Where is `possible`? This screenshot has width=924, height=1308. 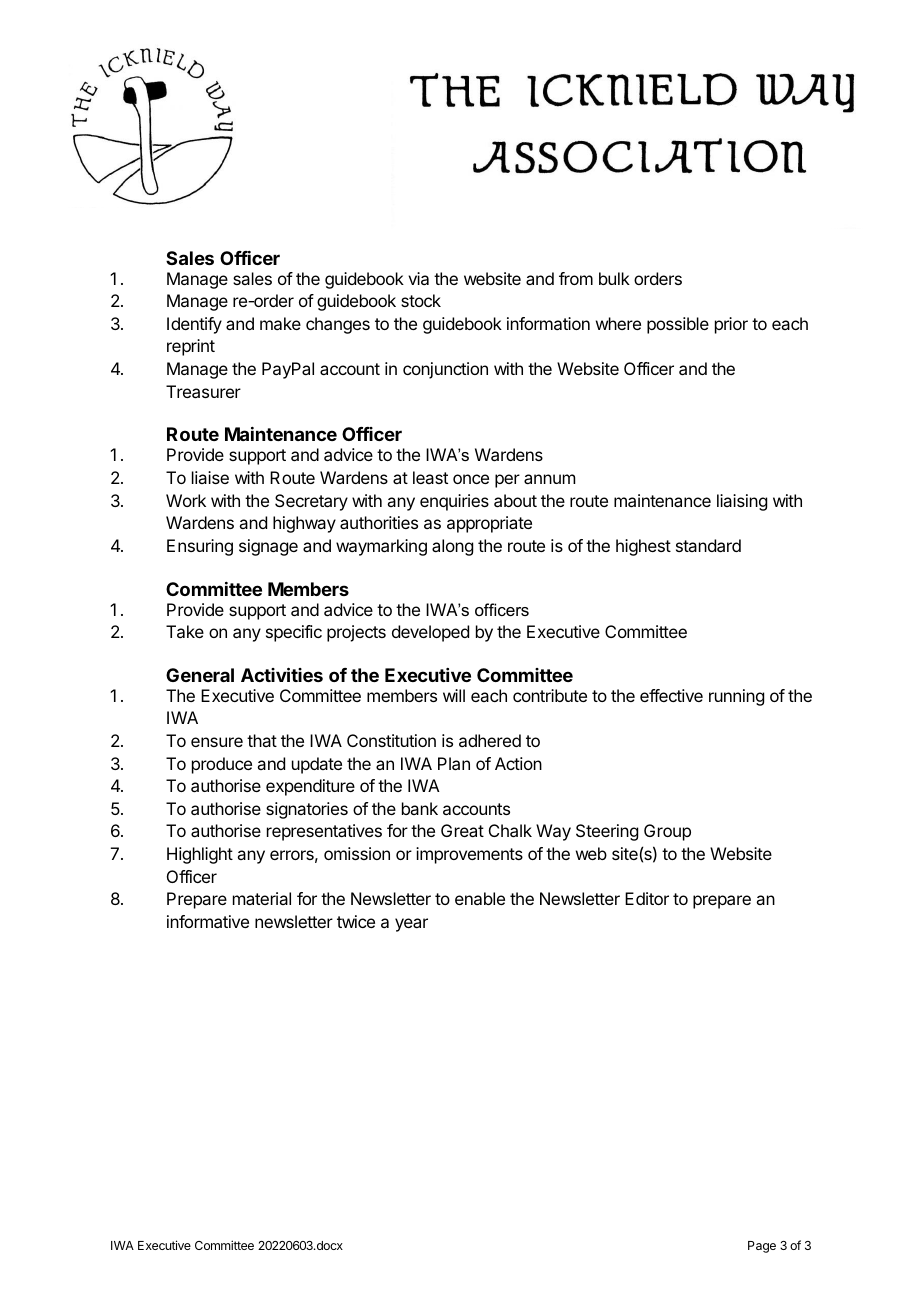 possible is located at coordinates (678, 325).
